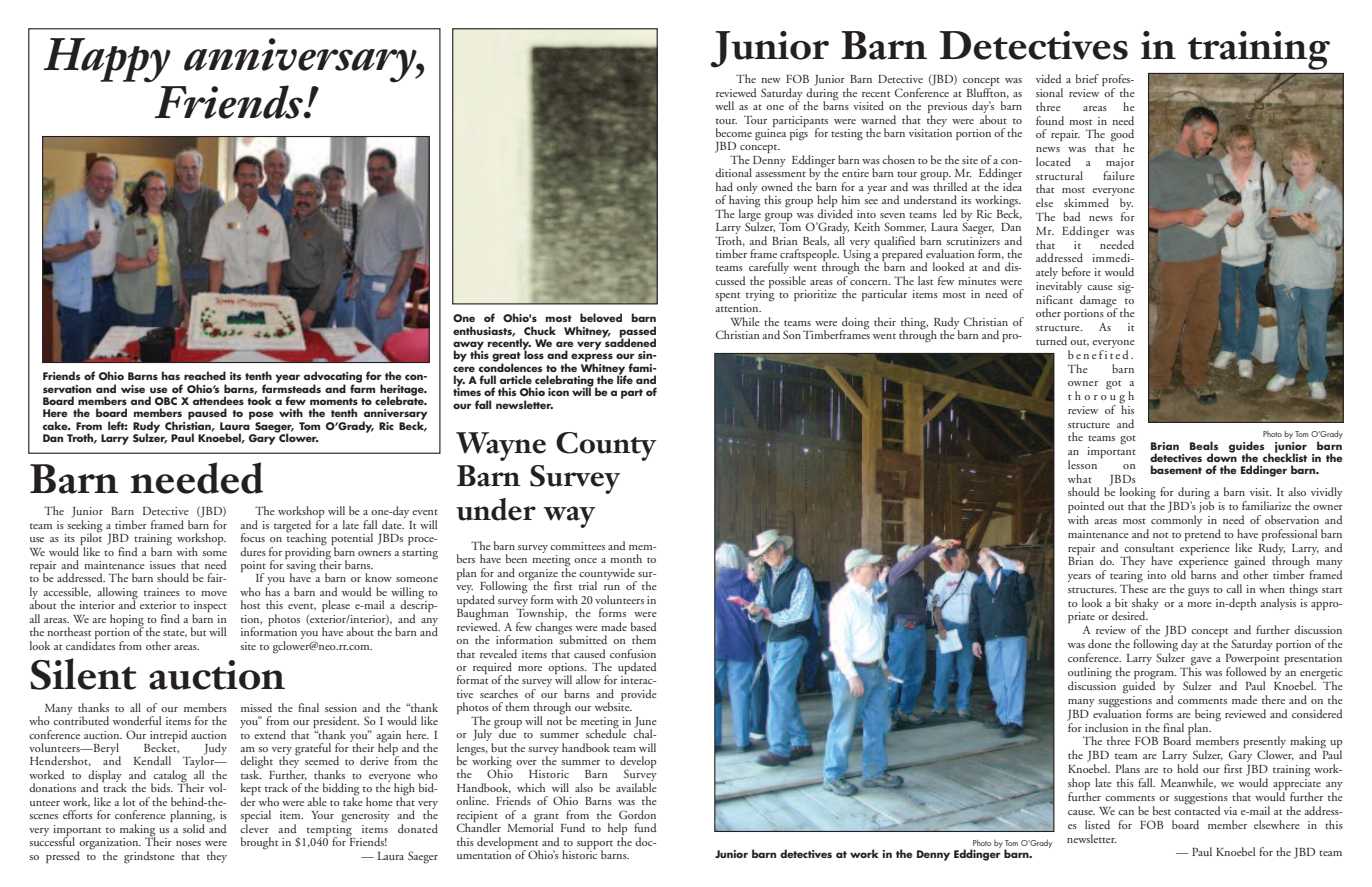 The width and height of the document is (1372, 887). Describe the element at coordinates (1176, 469) in the document. I see `basement` at that location.
